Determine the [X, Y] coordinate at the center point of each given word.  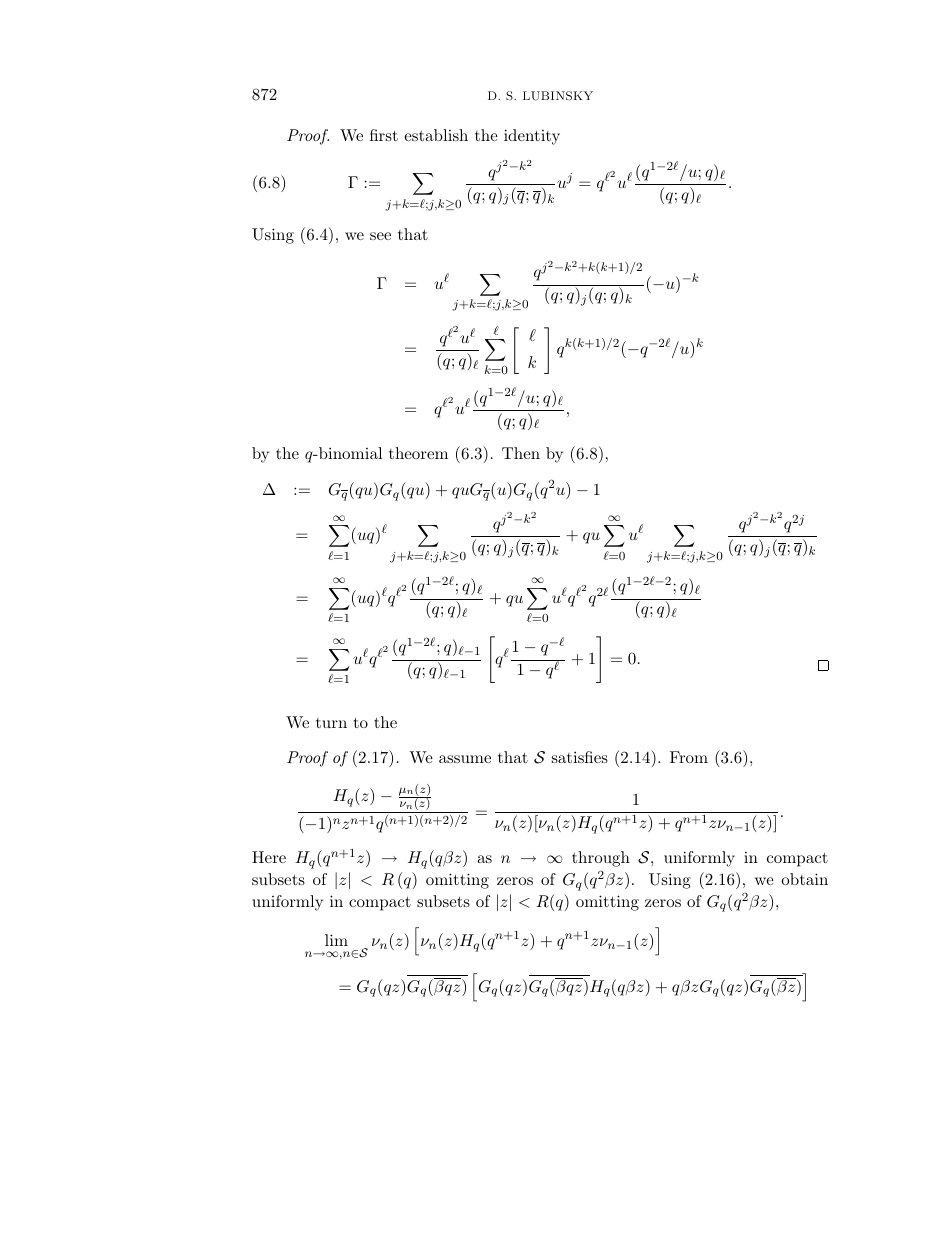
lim [336, 940]
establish [436, 135]
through [601, 859]
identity [532, 137]
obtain [804, 879]
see [380, 236]
